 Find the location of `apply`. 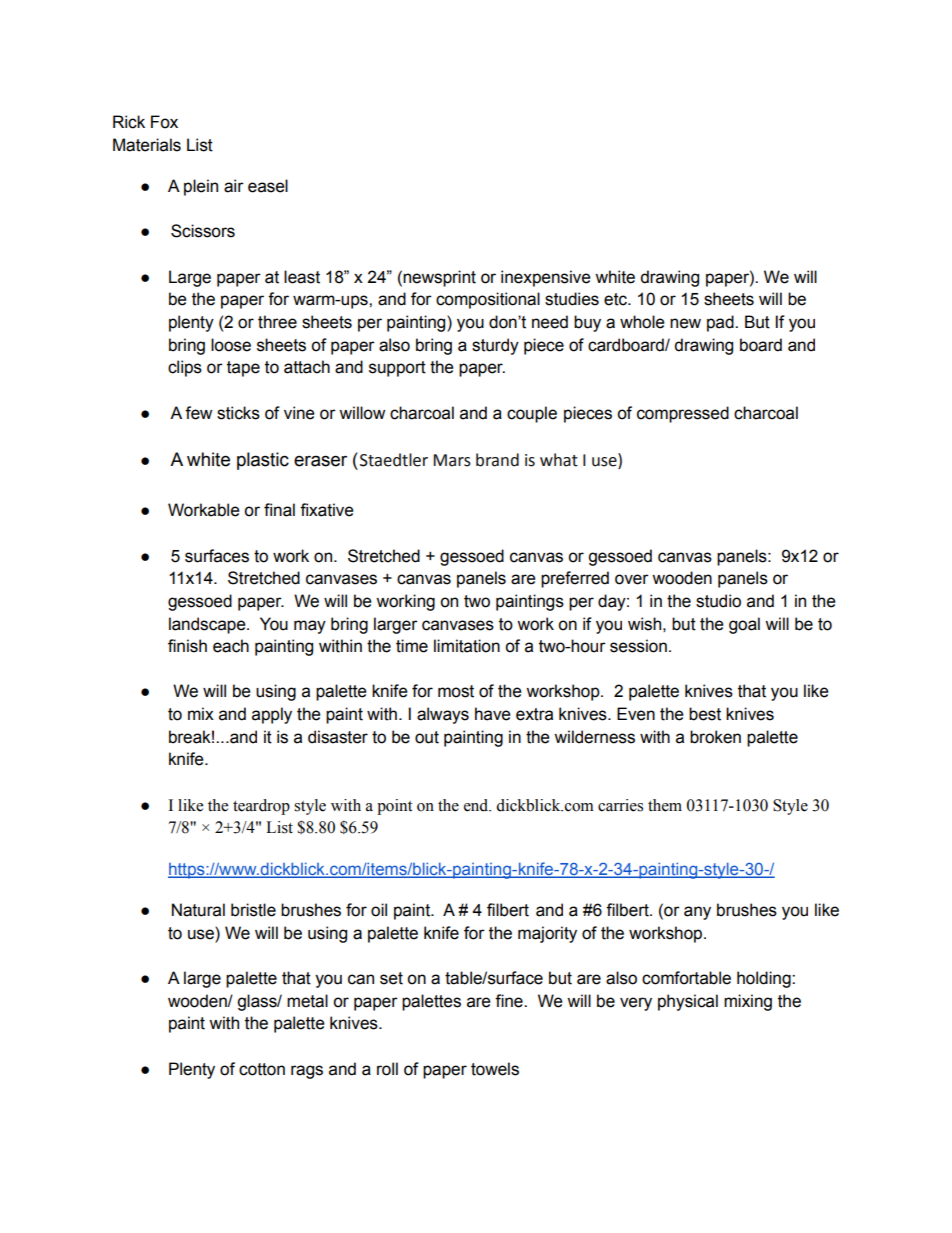

apply is located at coordinates (272, 715).
